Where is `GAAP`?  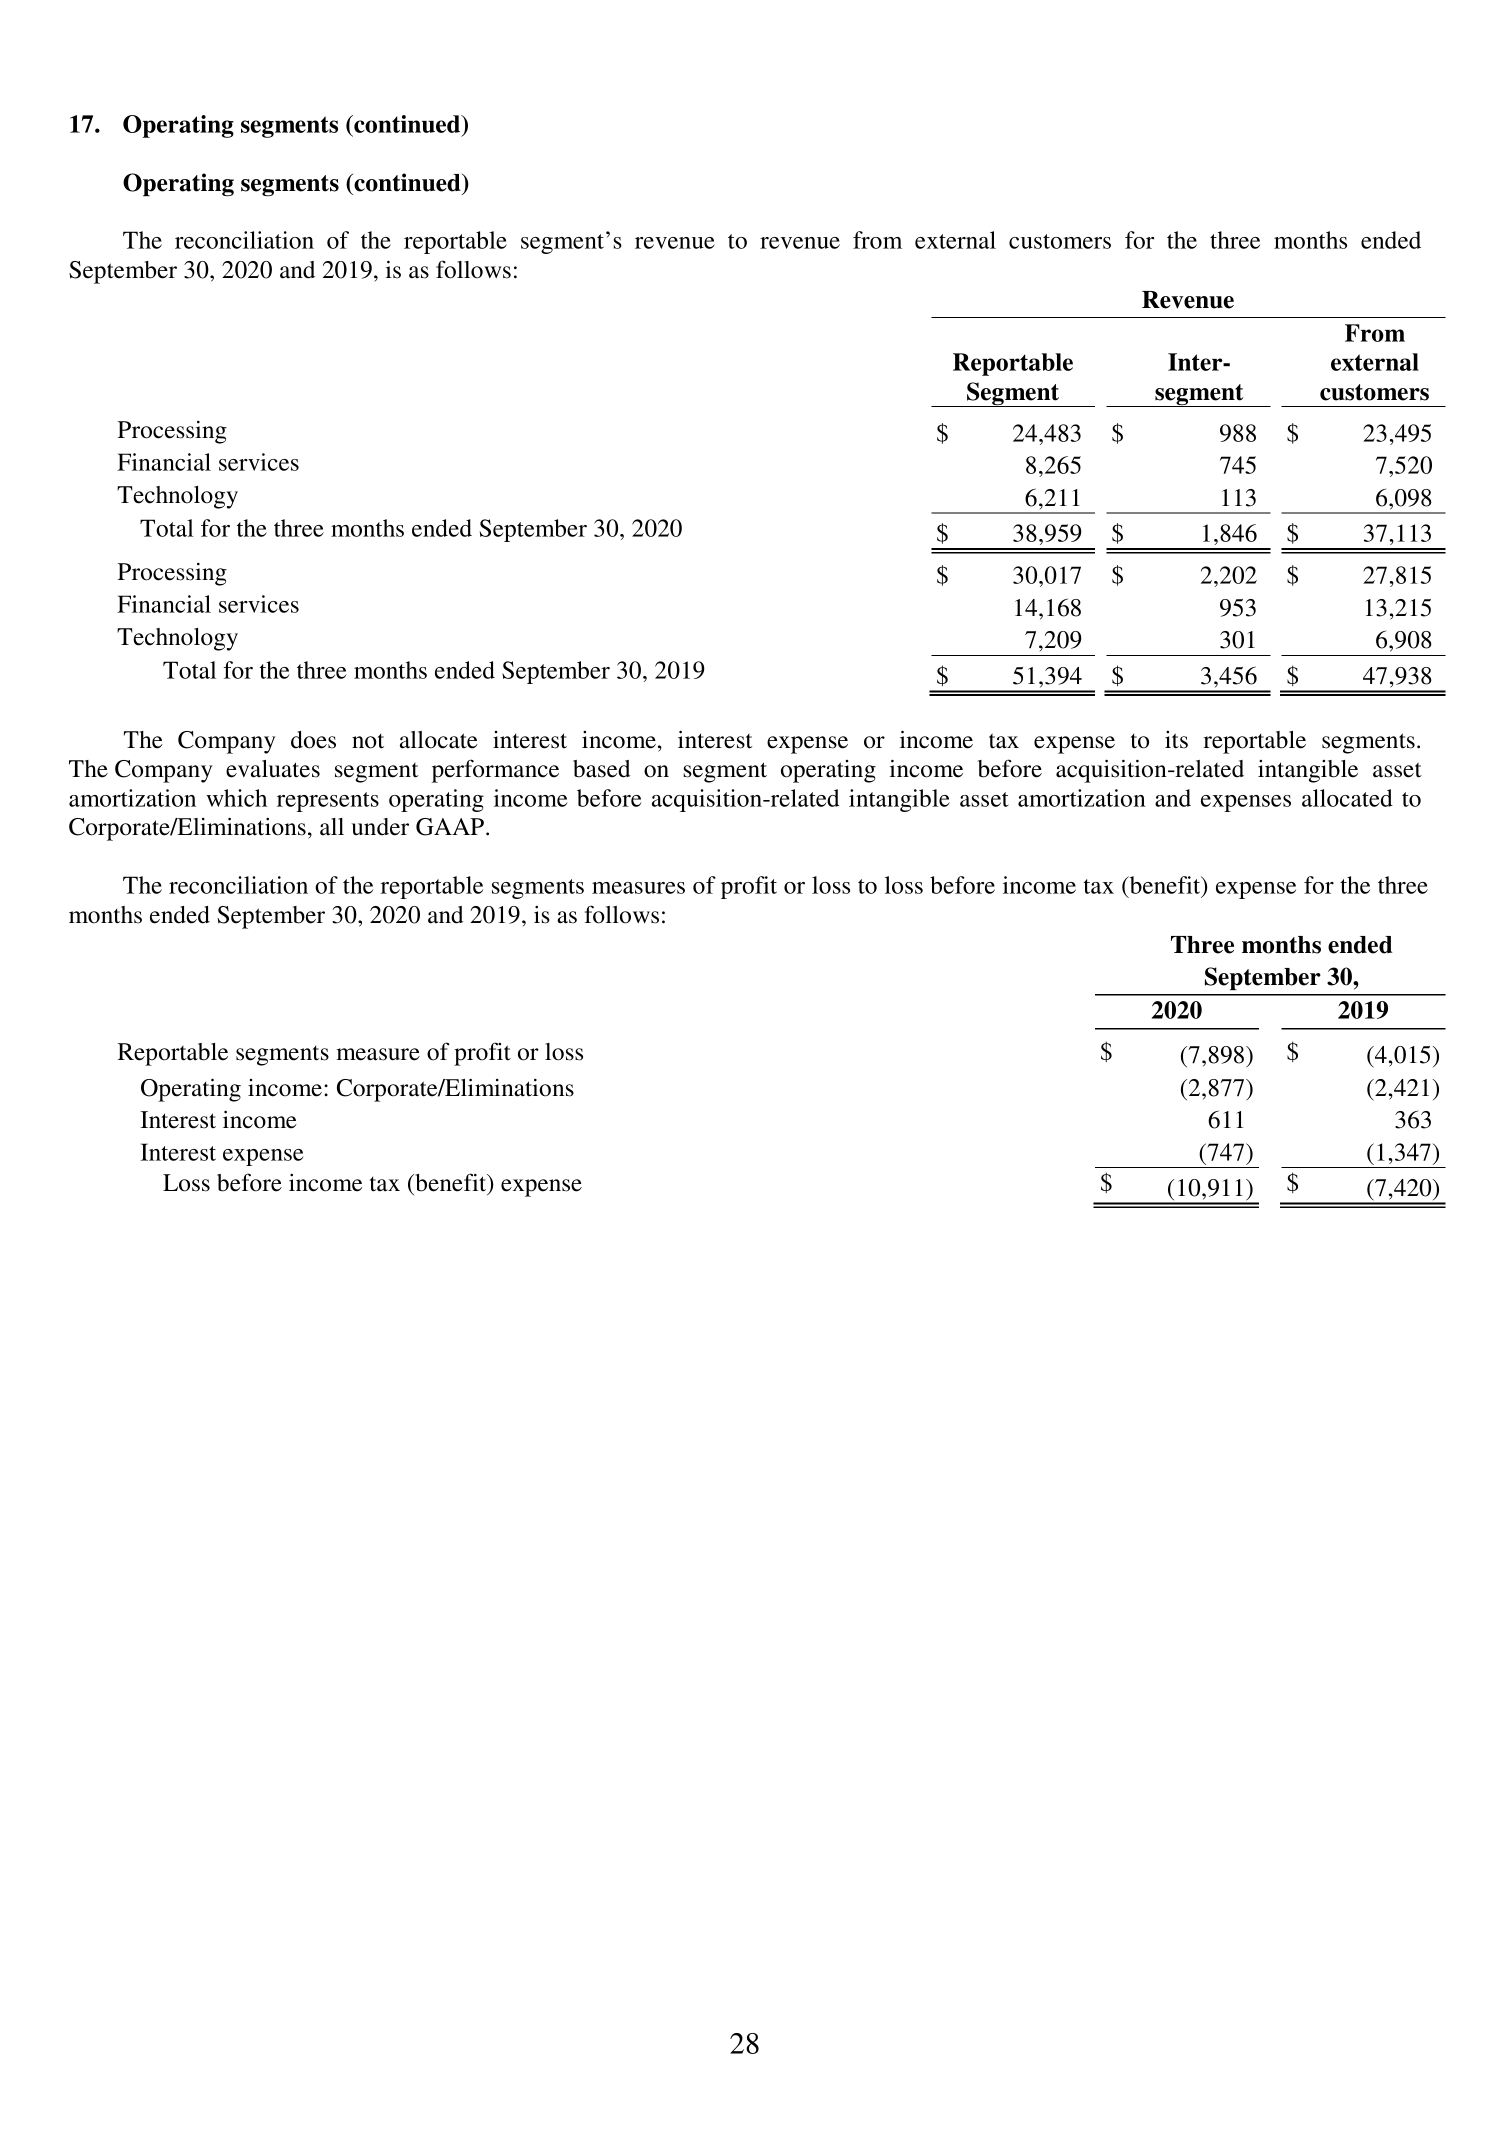
GAAP is located at coordinates (450, 827).
